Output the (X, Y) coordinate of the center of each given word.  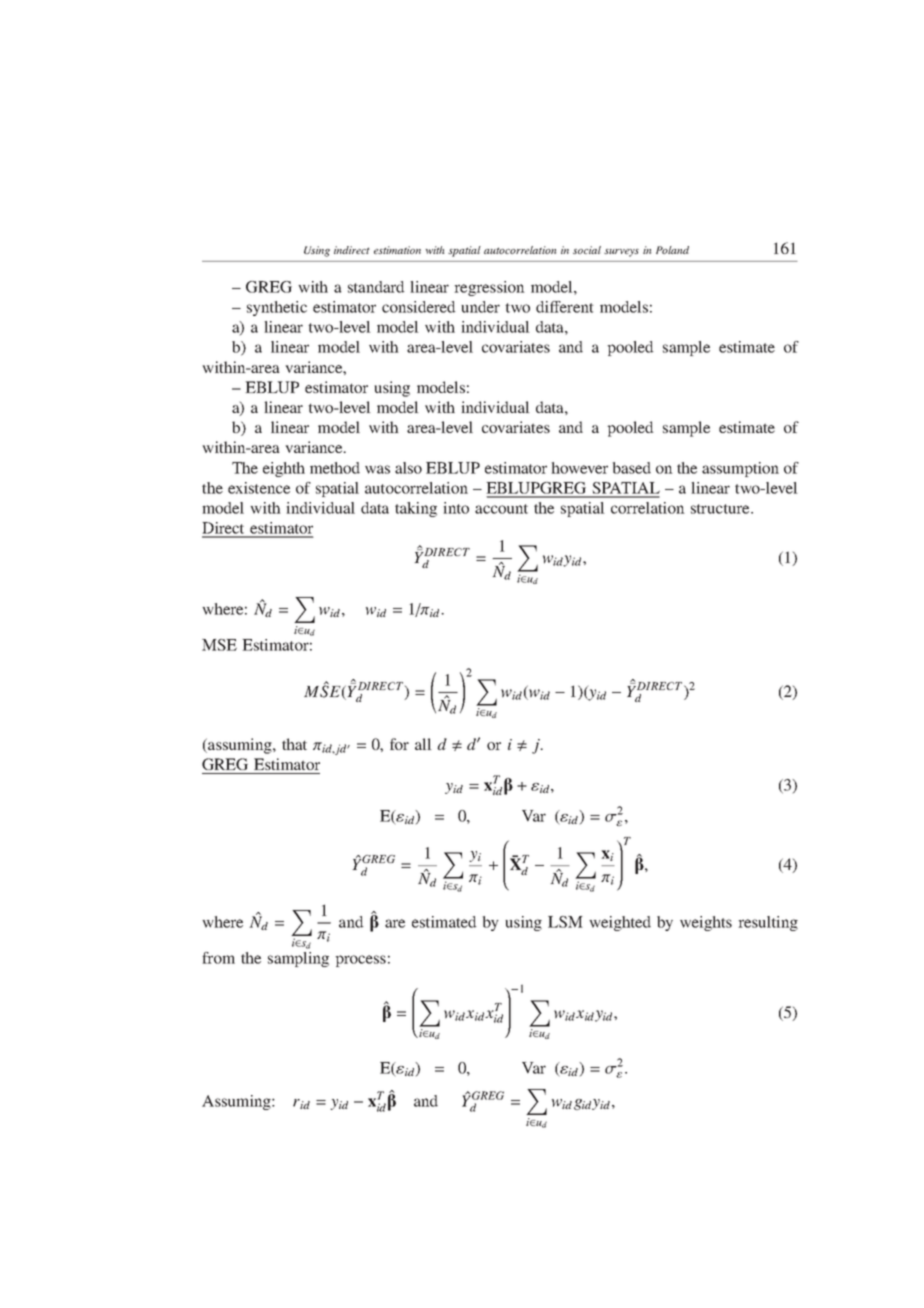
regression (489, 288)
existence (259, 488)
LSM (565, 922)
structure (721, 509)
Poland (672, 250)
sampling (298, 959)
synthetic (277, 308)
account (501, 509)
